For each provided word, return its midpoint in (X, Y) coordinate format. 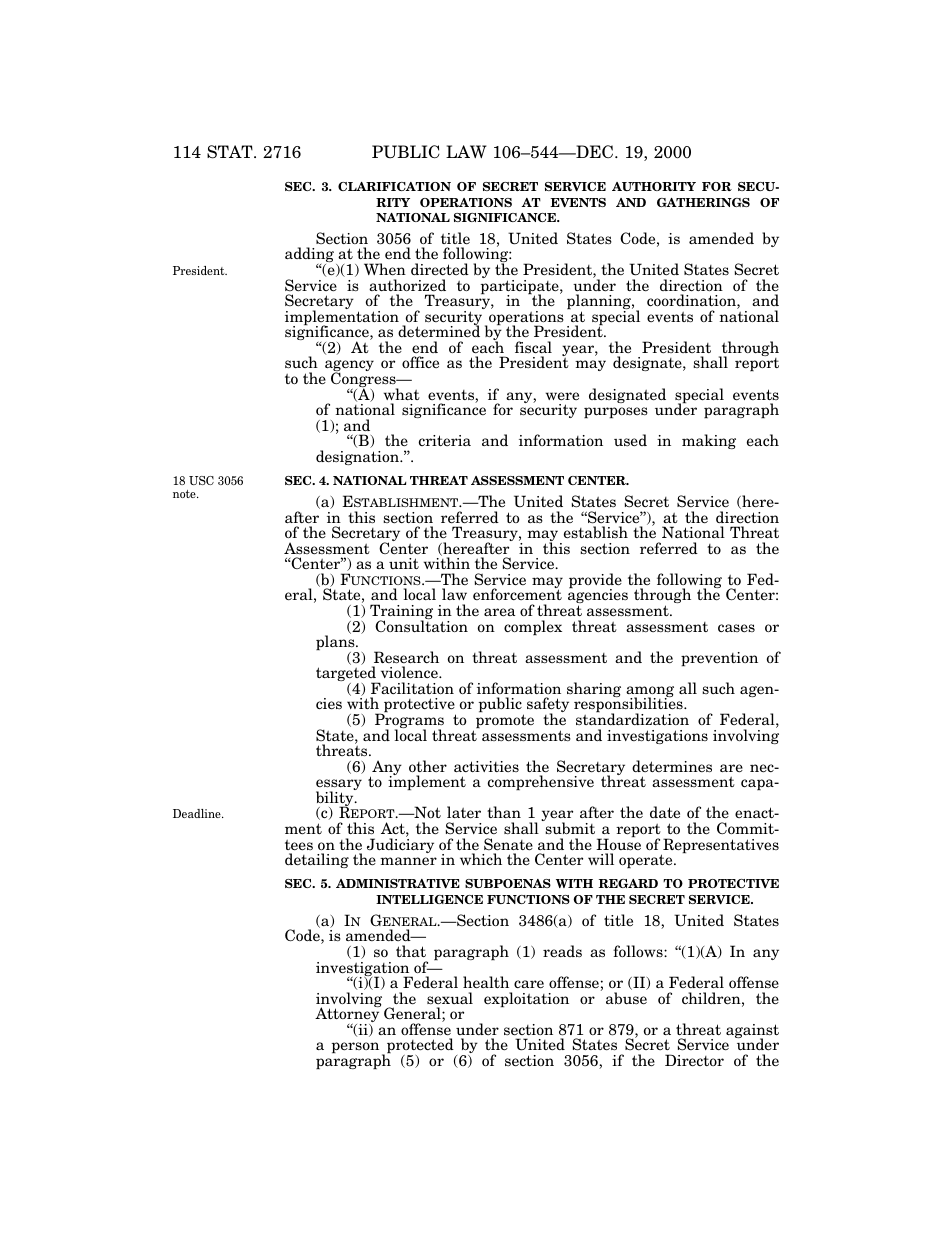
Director (694, 1060)
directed (440, 269)
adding (309, 256)
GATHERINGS (703, 202)
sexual (450, 998)
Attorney (348, 1015)
